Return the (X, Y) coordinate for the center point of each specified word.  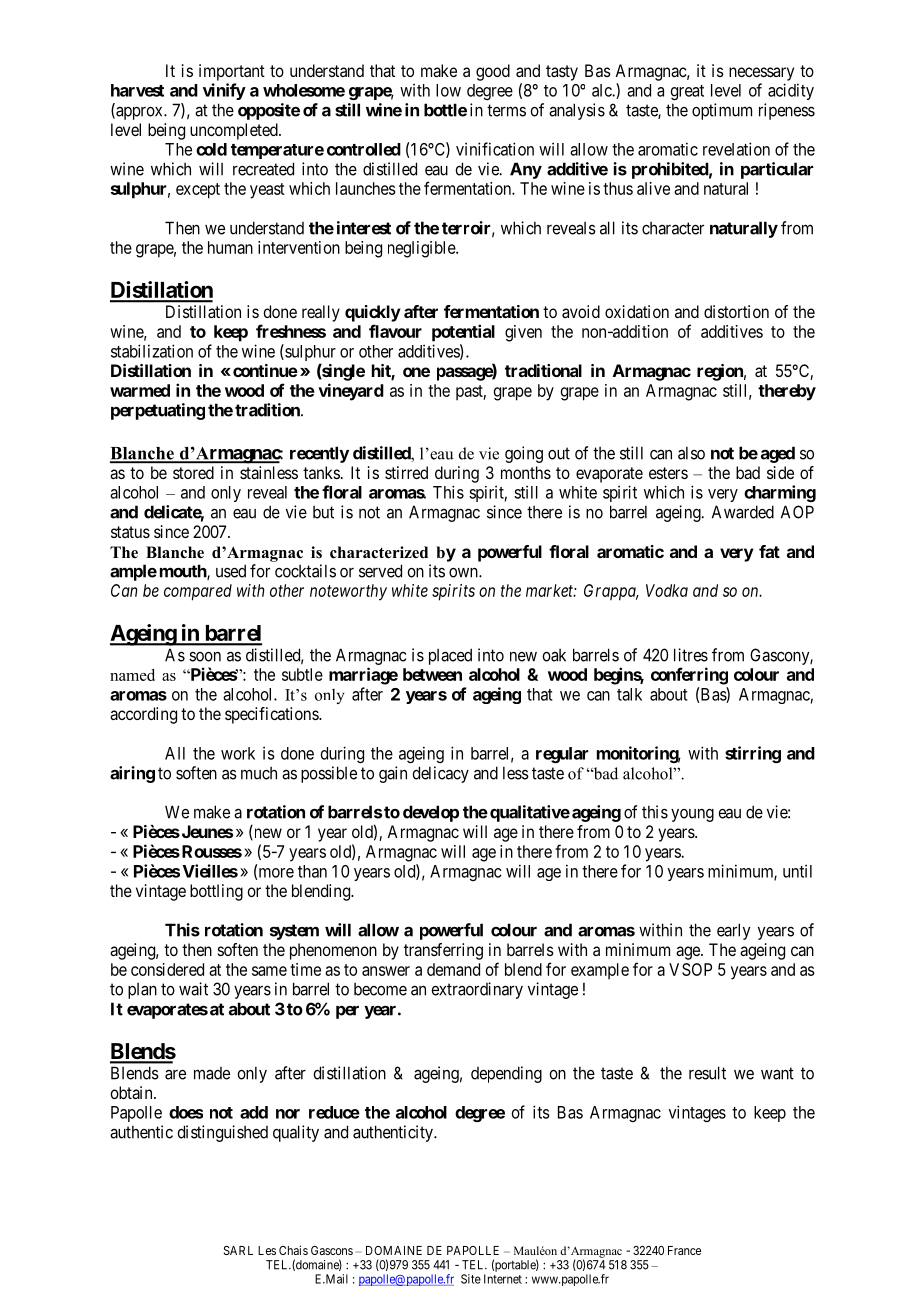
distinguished (222, 1133)
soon (205, 657)
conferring (689, 676)
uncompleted (235, 131)
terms (506, 110)
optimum (722, 111)
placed (450, 656)
